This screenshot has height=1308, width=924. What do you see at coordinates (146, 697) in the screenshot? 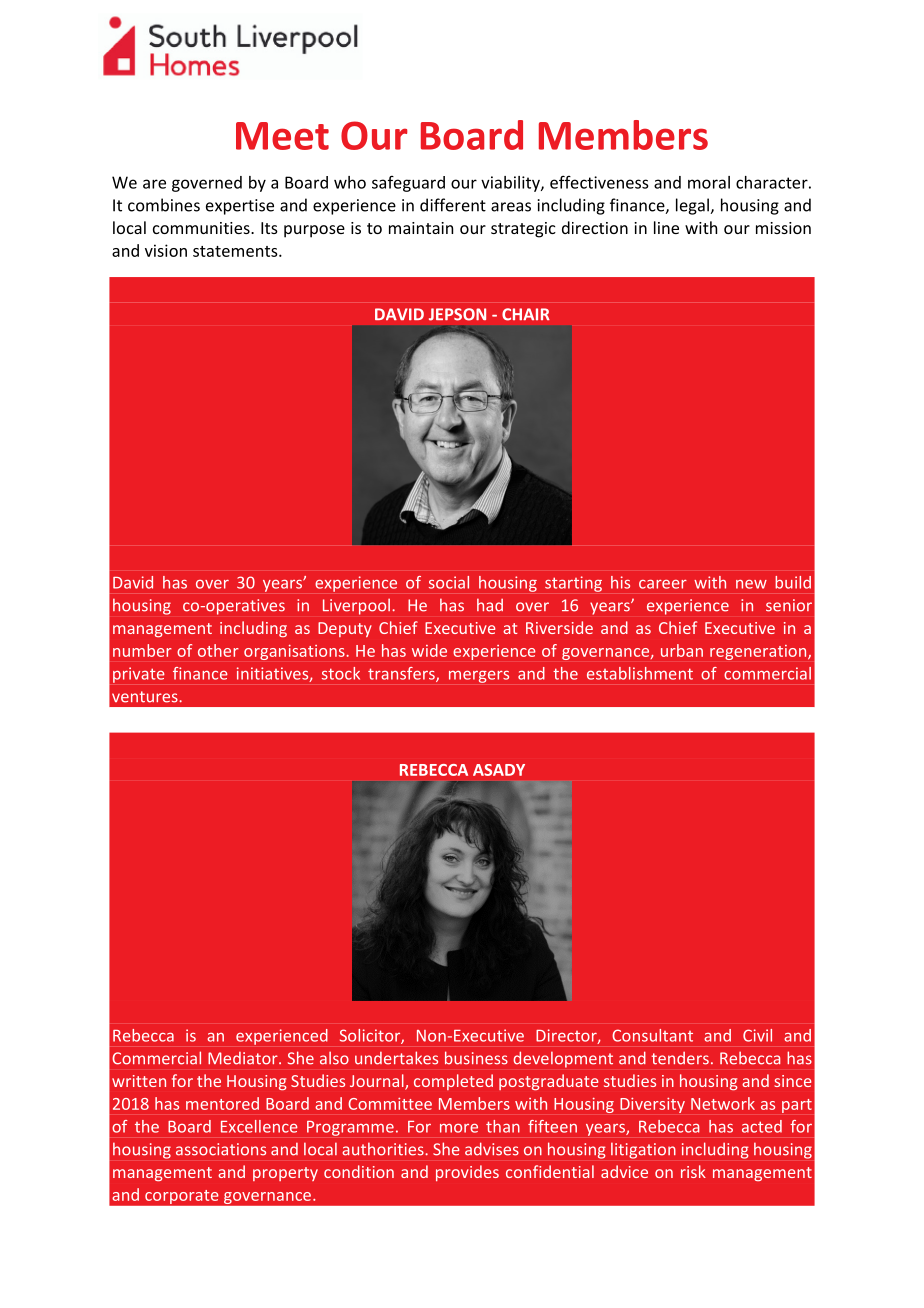
I see `ventures` at bounding box center [146, 697].
